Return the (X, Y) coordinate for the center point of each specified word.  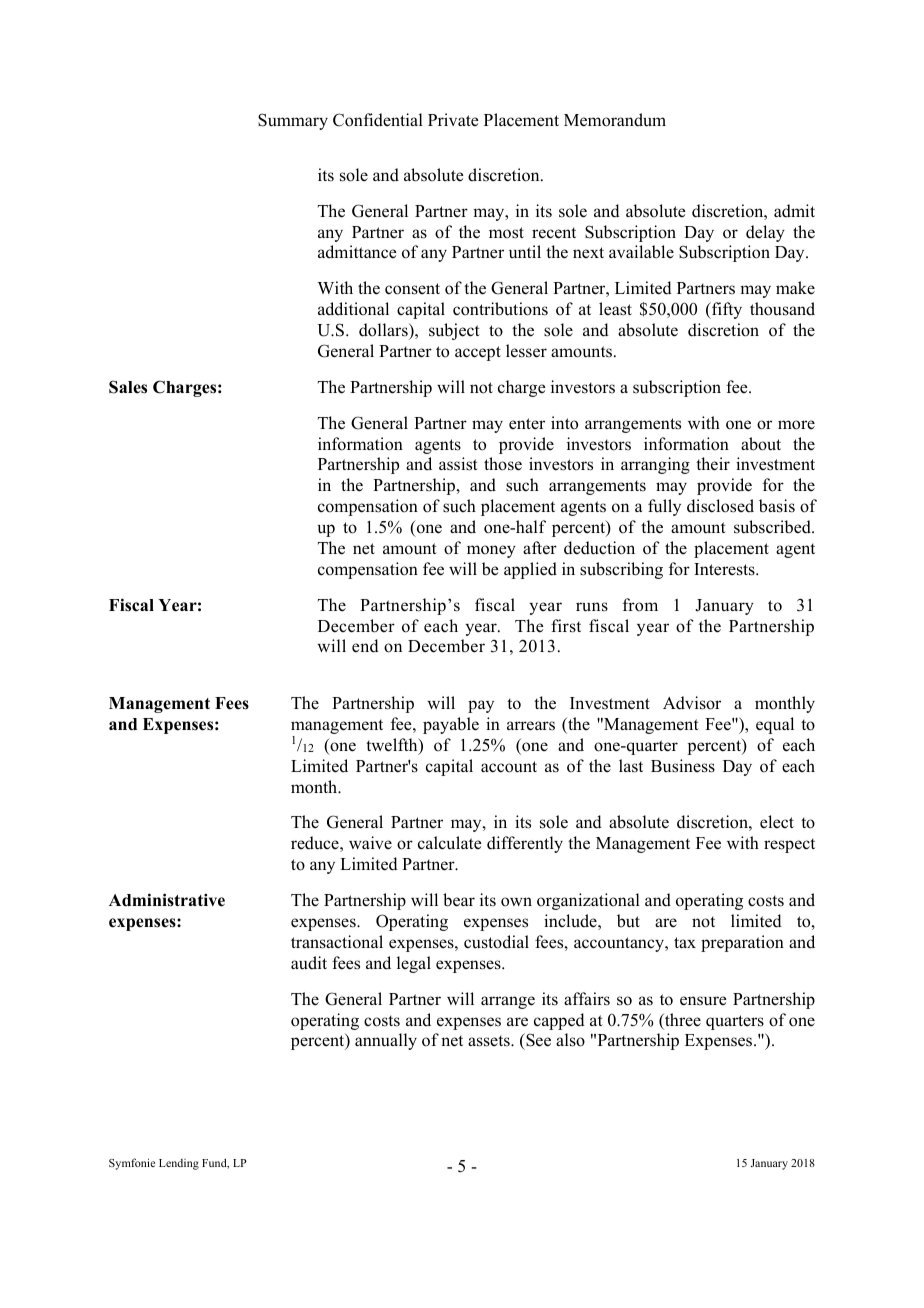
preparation (742, 943)
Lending (179, 1164)
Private (453, 120)
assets (490, 1041)
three (682, 1021)
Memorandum (615, 120)
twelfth (393, 746)
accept (478, 353)
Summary (293, 121)
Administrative (167, 900)
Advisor (692, 703)
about (761, 444)
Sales (128, 387)
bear (459, 900)
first (566, 626)
